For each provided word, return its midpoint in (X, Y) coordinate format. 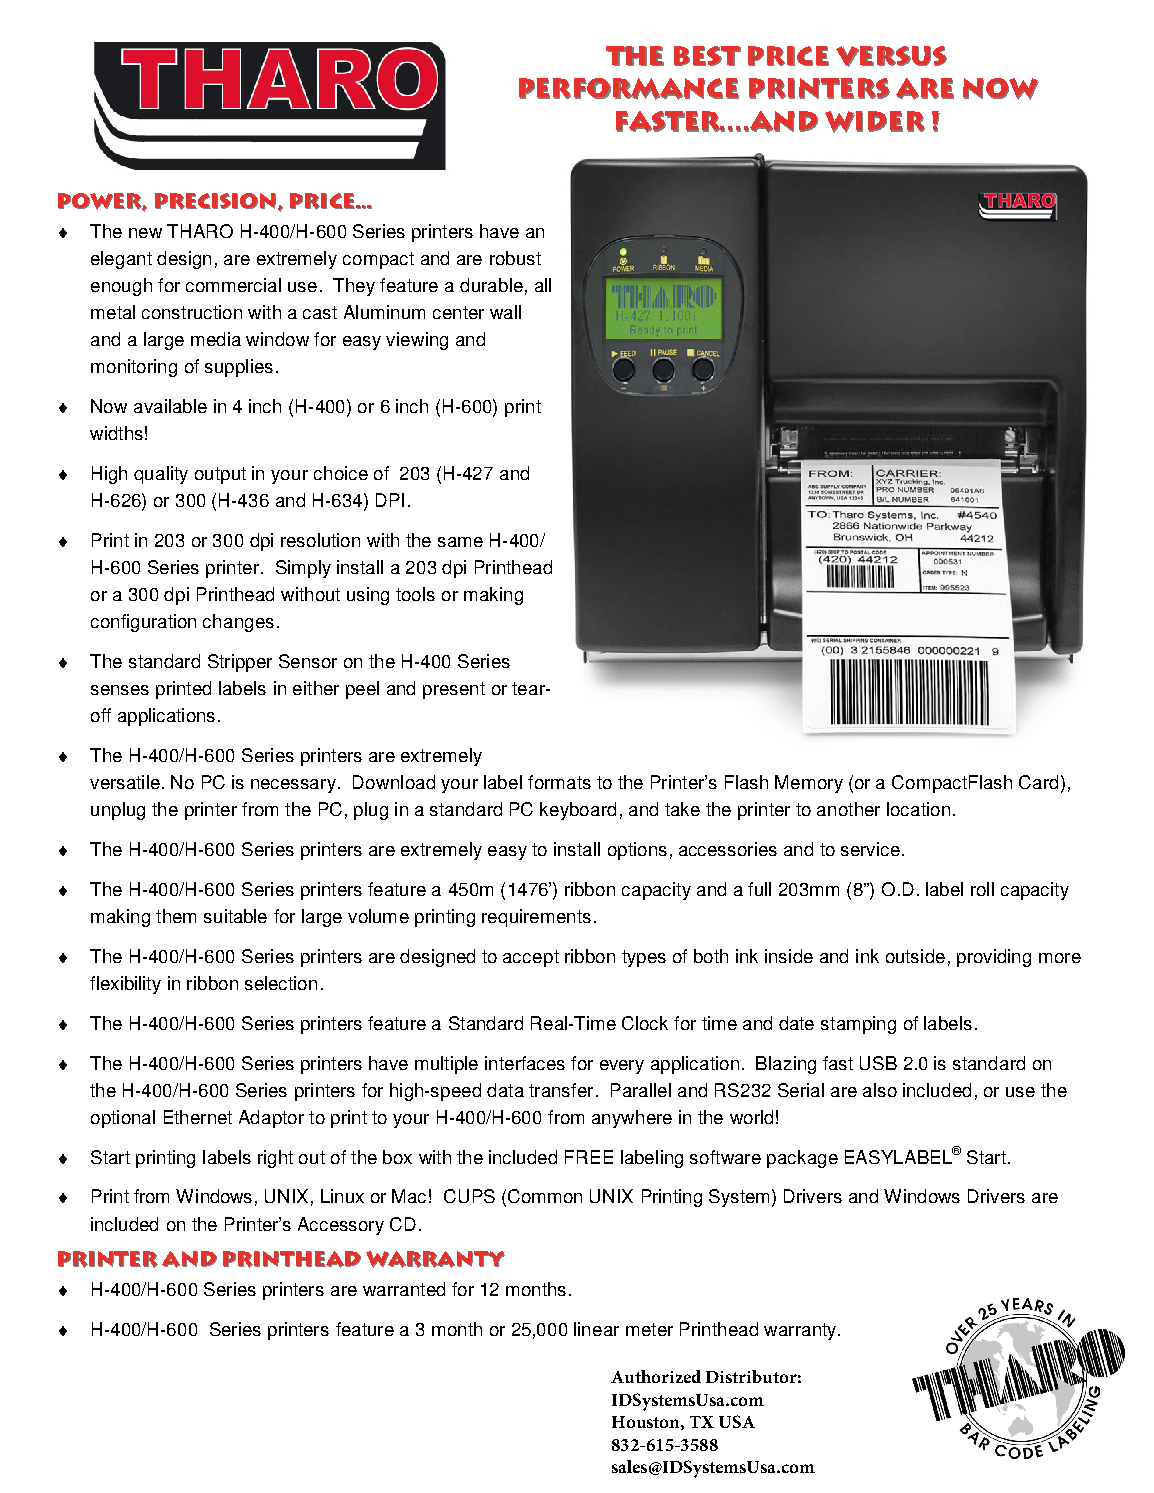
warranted (404, 1289)
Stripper (240, 663)
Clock (645, 1023)
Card (1038, 782)
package (802, 1159)
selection (281, 983)
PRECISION (217, 201)
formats (559, 782)
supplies (239, 368)
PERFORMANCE (629, 89)
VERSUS (891, 56)
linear (596, 1329)
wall (505, 312)
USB (878, 1063)
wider (875, 122)
